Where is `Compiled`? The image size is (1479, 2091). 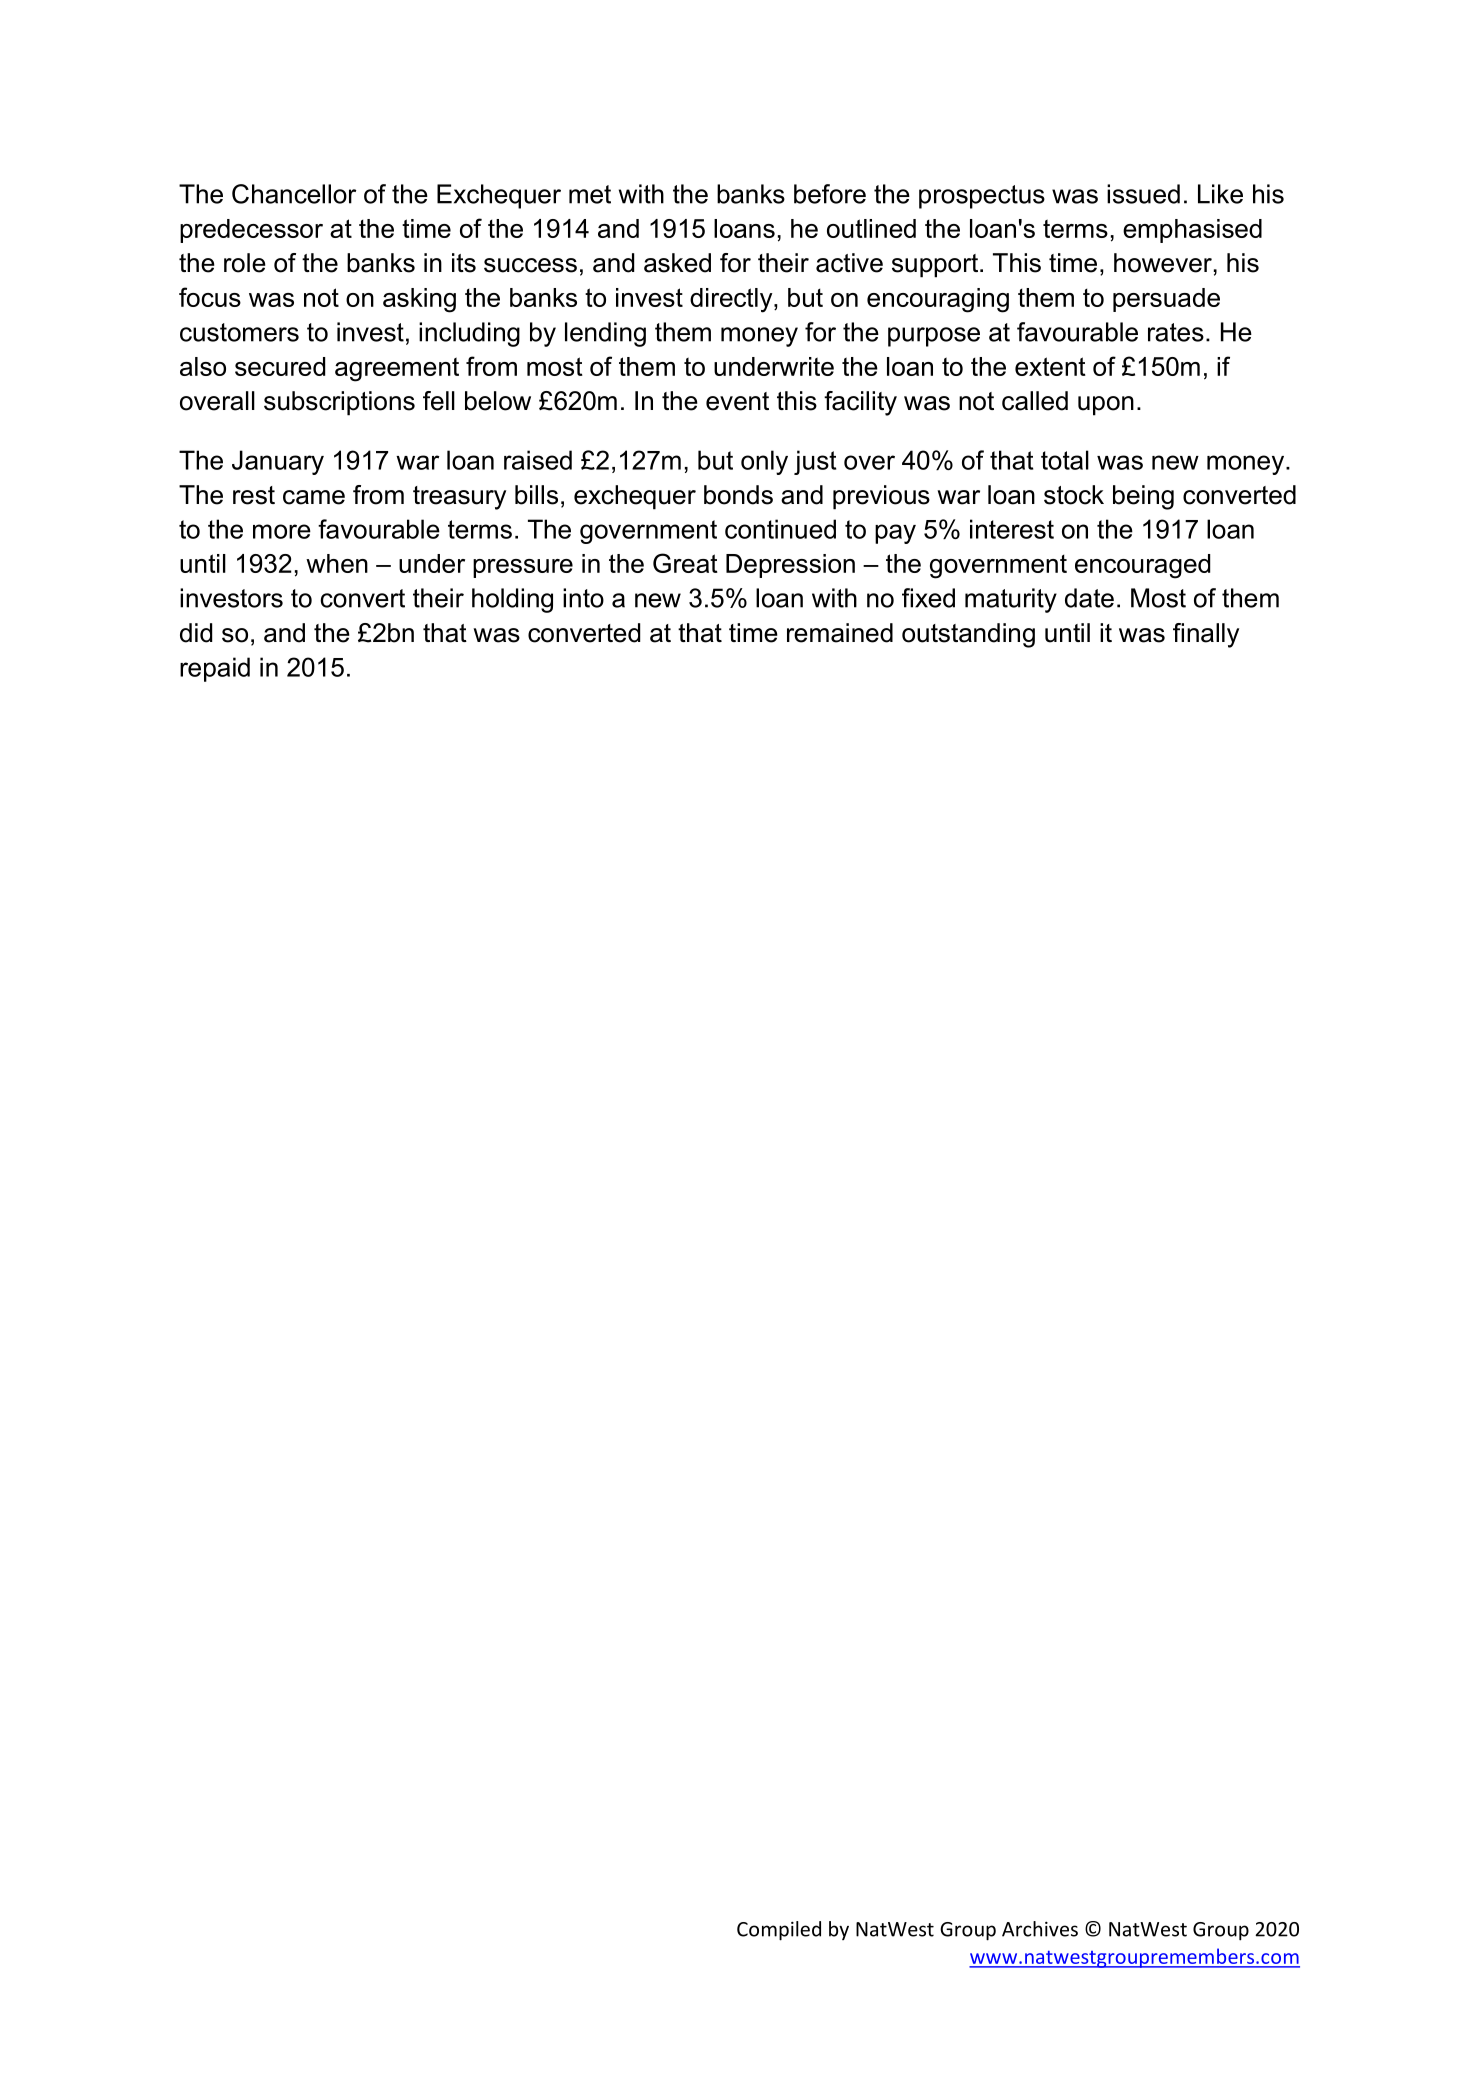
Compiled is located at coordinates (779, 1931).
